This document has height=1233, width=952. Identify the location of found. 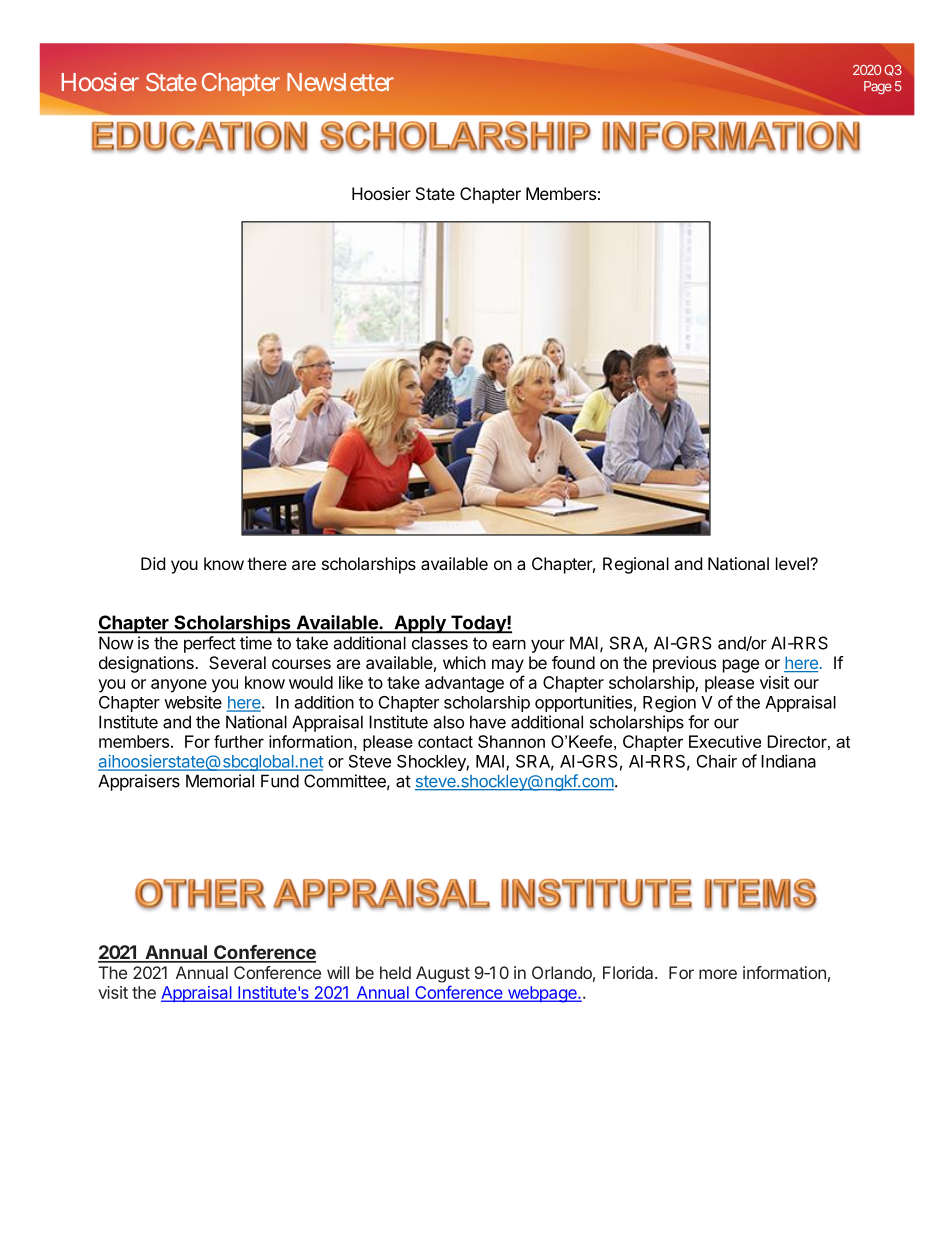
(573, 662).
